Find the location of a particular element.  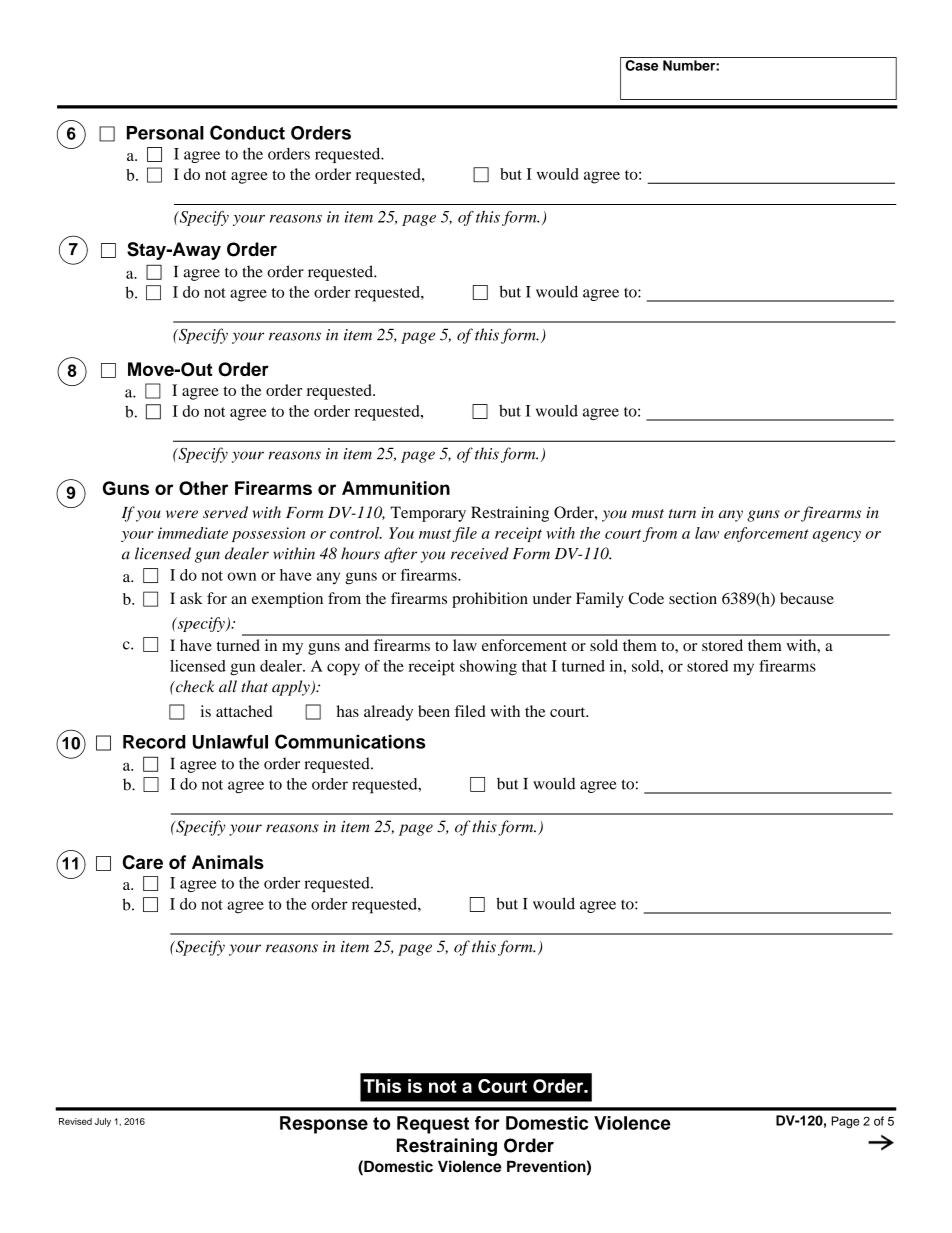

Animals is located at coordinates (228, 862).
